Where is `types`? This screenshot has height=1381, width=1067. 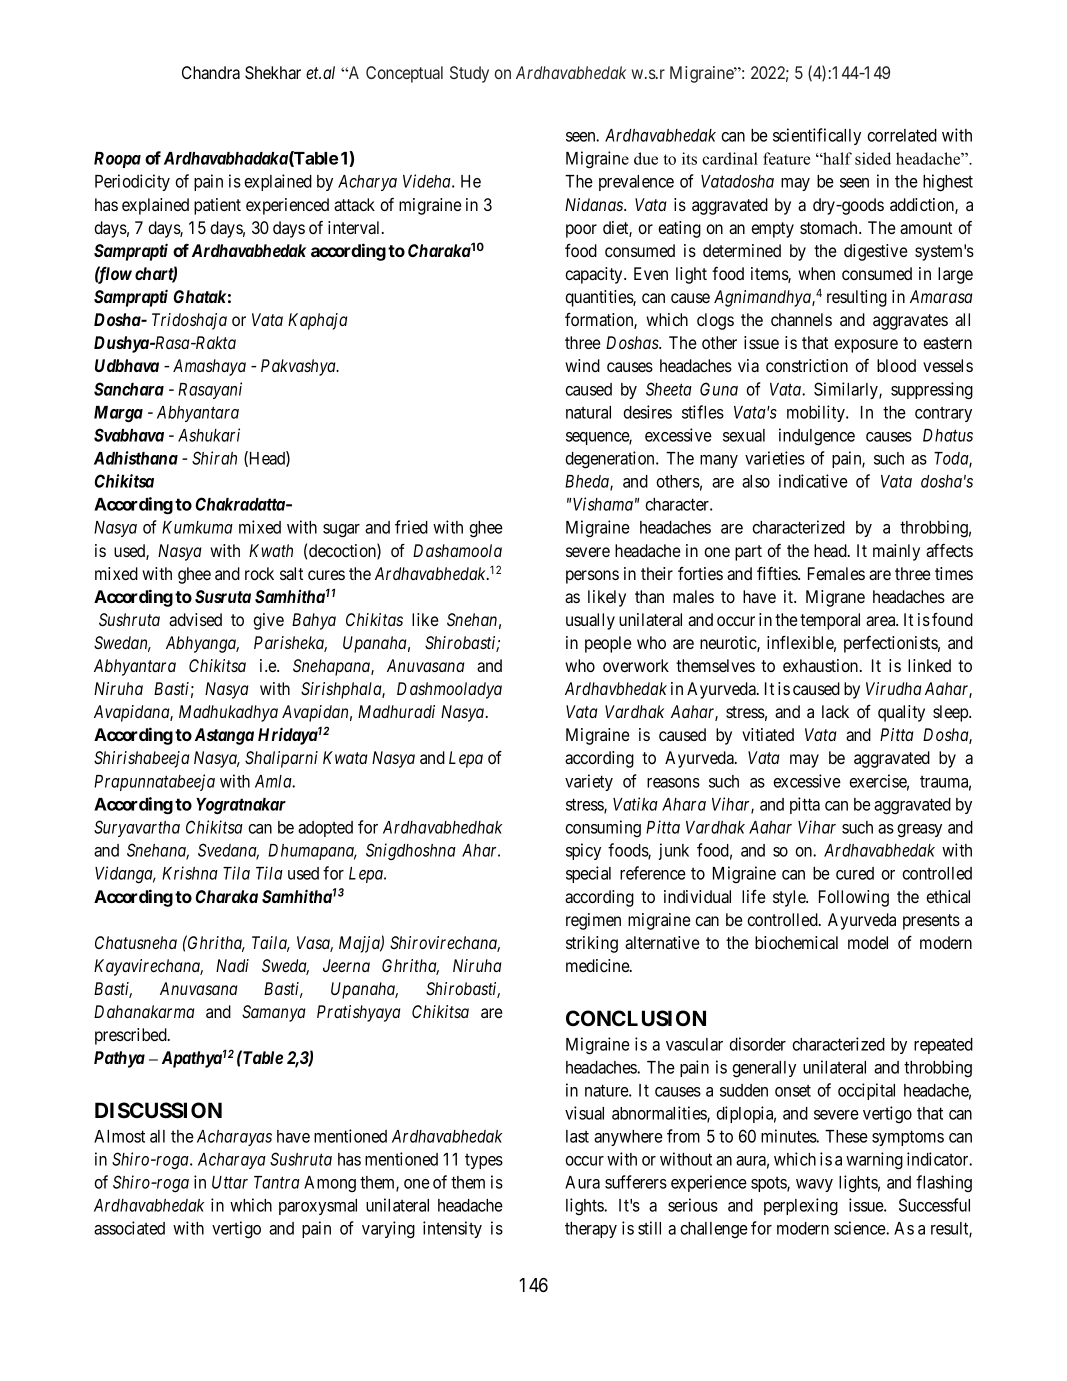 types is located at coordinates (484, 1161).
